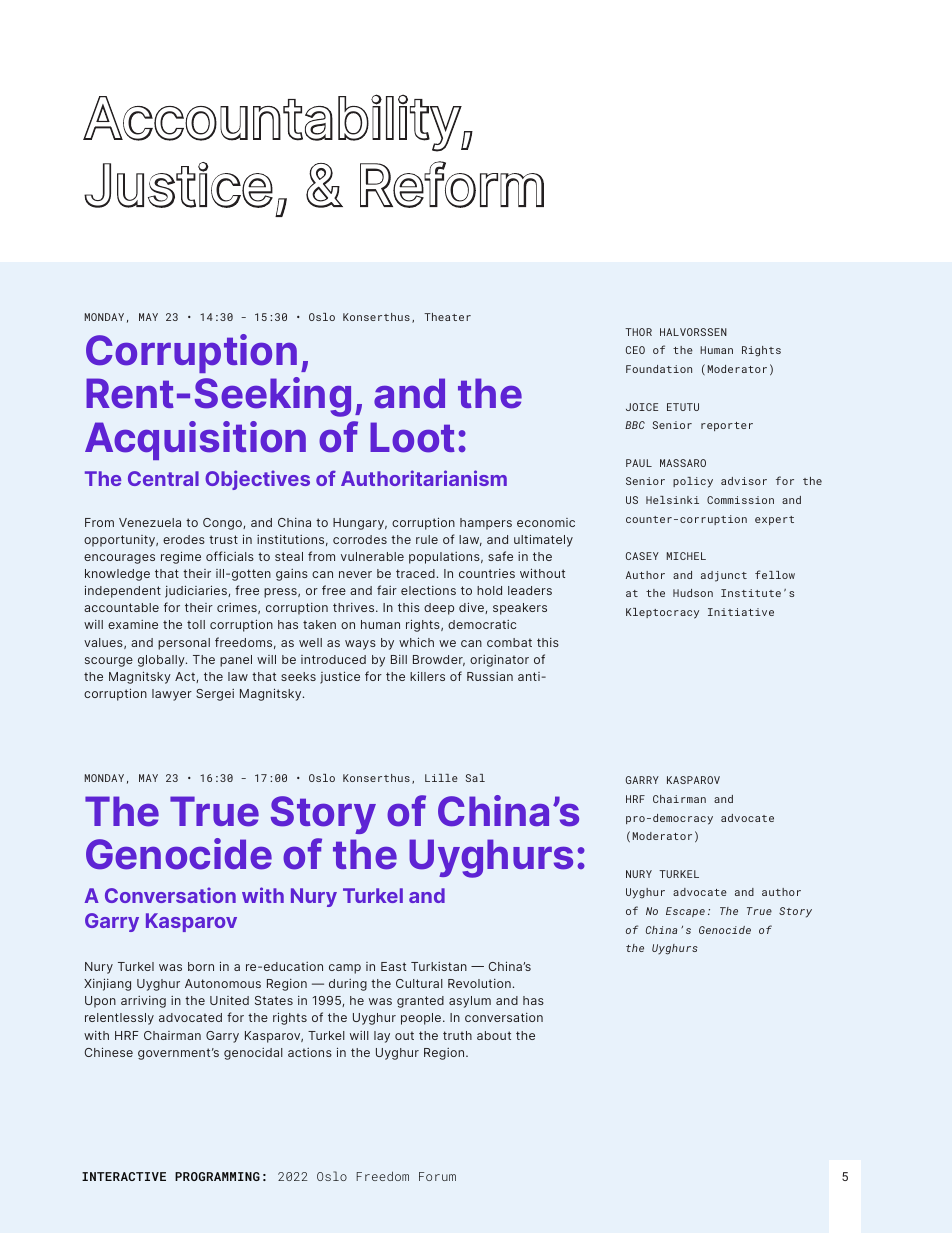  Describe the element at coordinates (217, 1176) in the screenshot. I see `PROGRAMMING` at that location.
